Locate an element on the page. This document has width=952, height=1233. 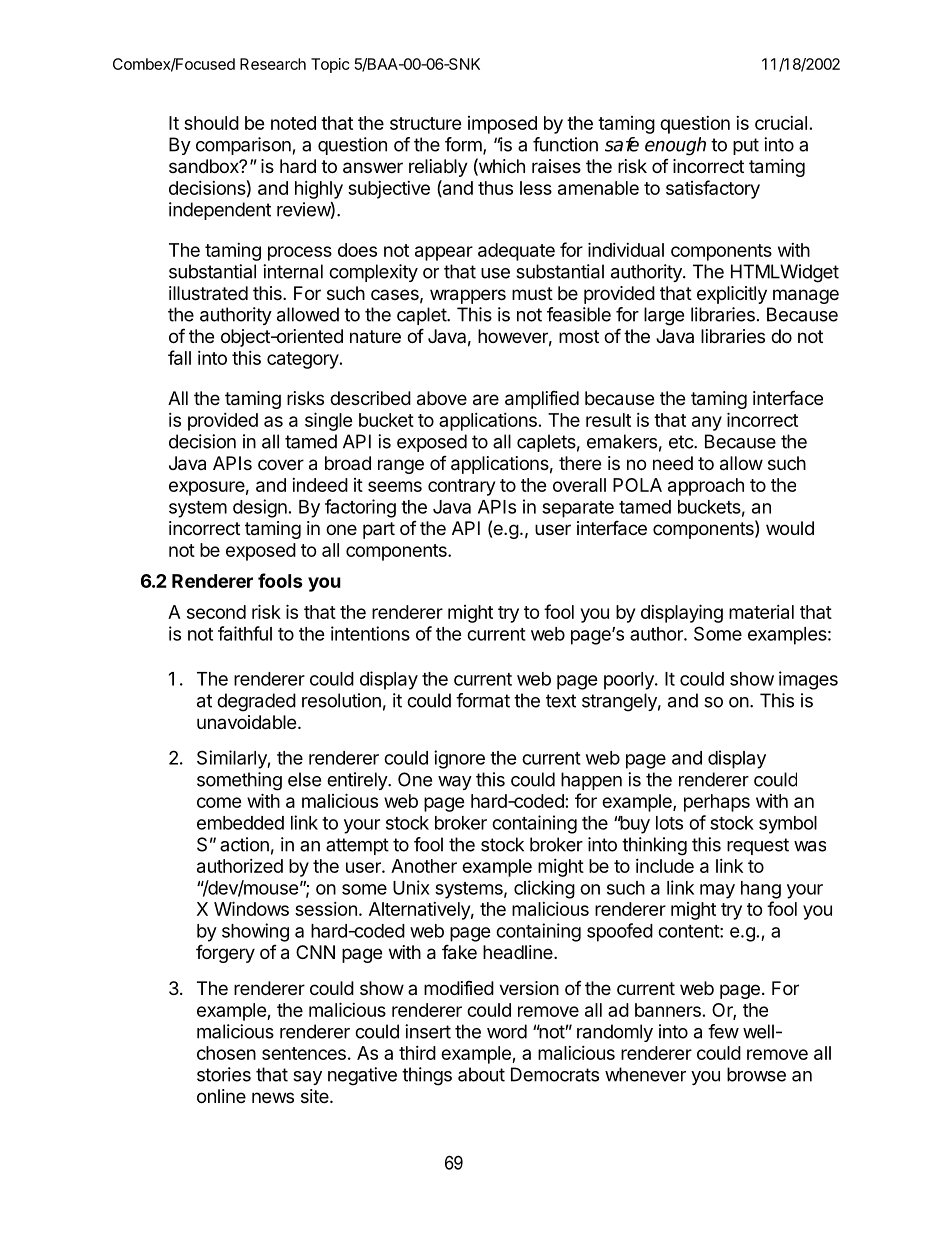
Research is located at coordinates (273, 64).
